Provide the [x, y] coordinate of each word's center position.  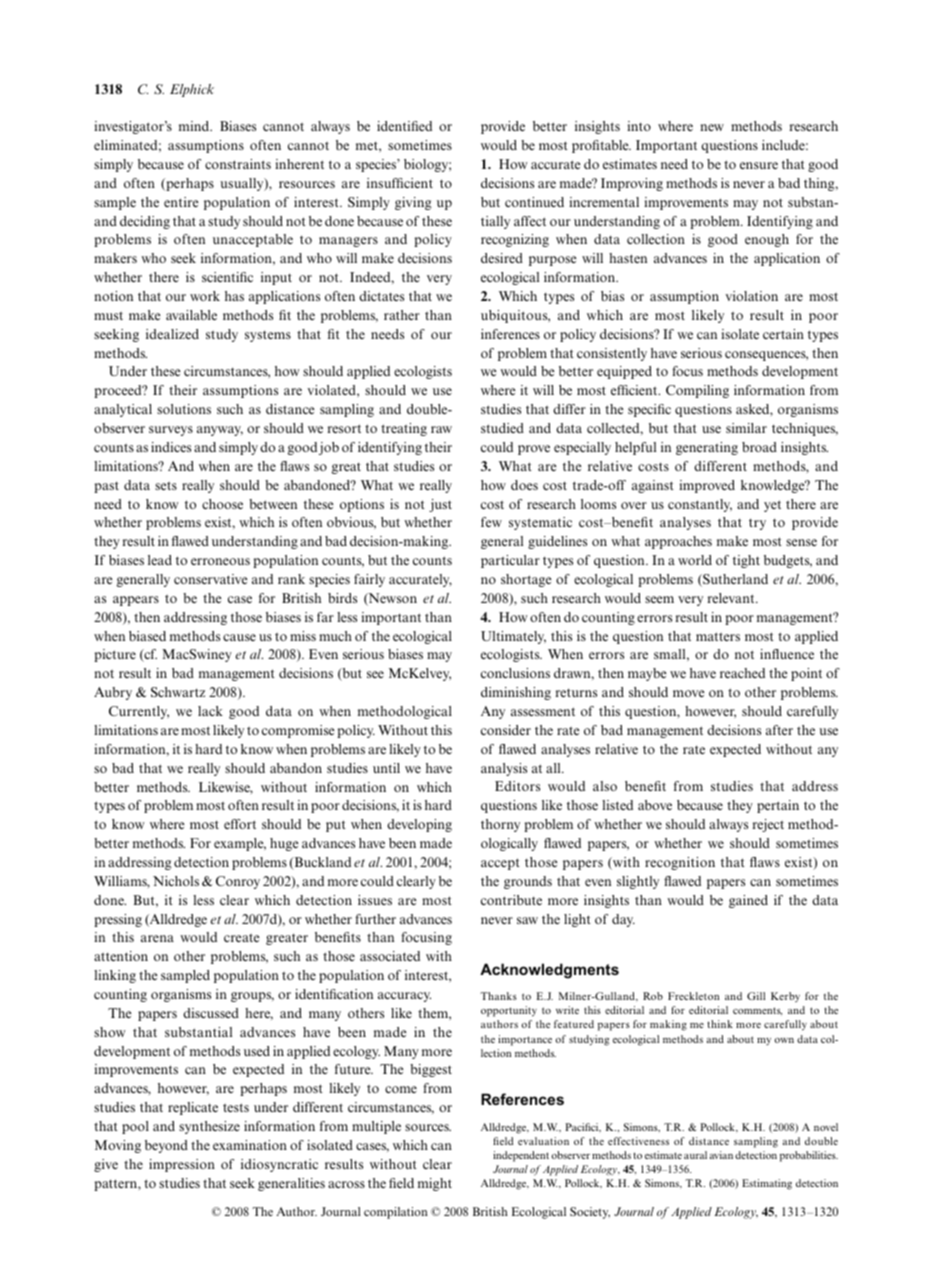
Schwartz [178, 692]
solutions [184, 409]
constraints [238, 164]
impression [182, 1165]
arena [157, 938]
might [435, 1184]
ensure [759, 165]
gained [748, 901]
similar [746, 428]
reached [742, 673]
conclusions [515, 673]
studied [502, 428]
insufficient [400, 183]
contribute [511, 900]
